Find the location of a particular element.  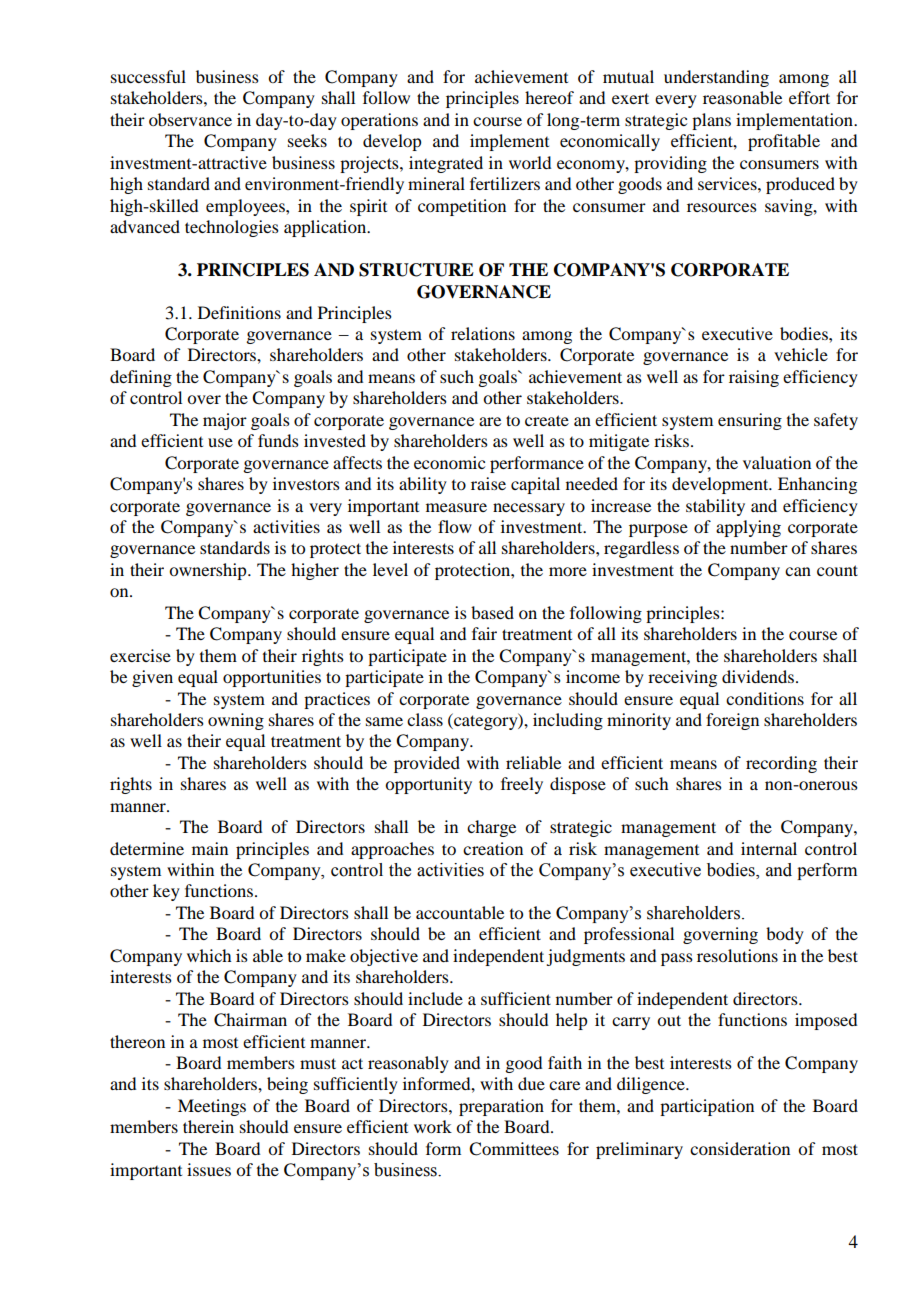

use is located at coordinates (220, 442).
